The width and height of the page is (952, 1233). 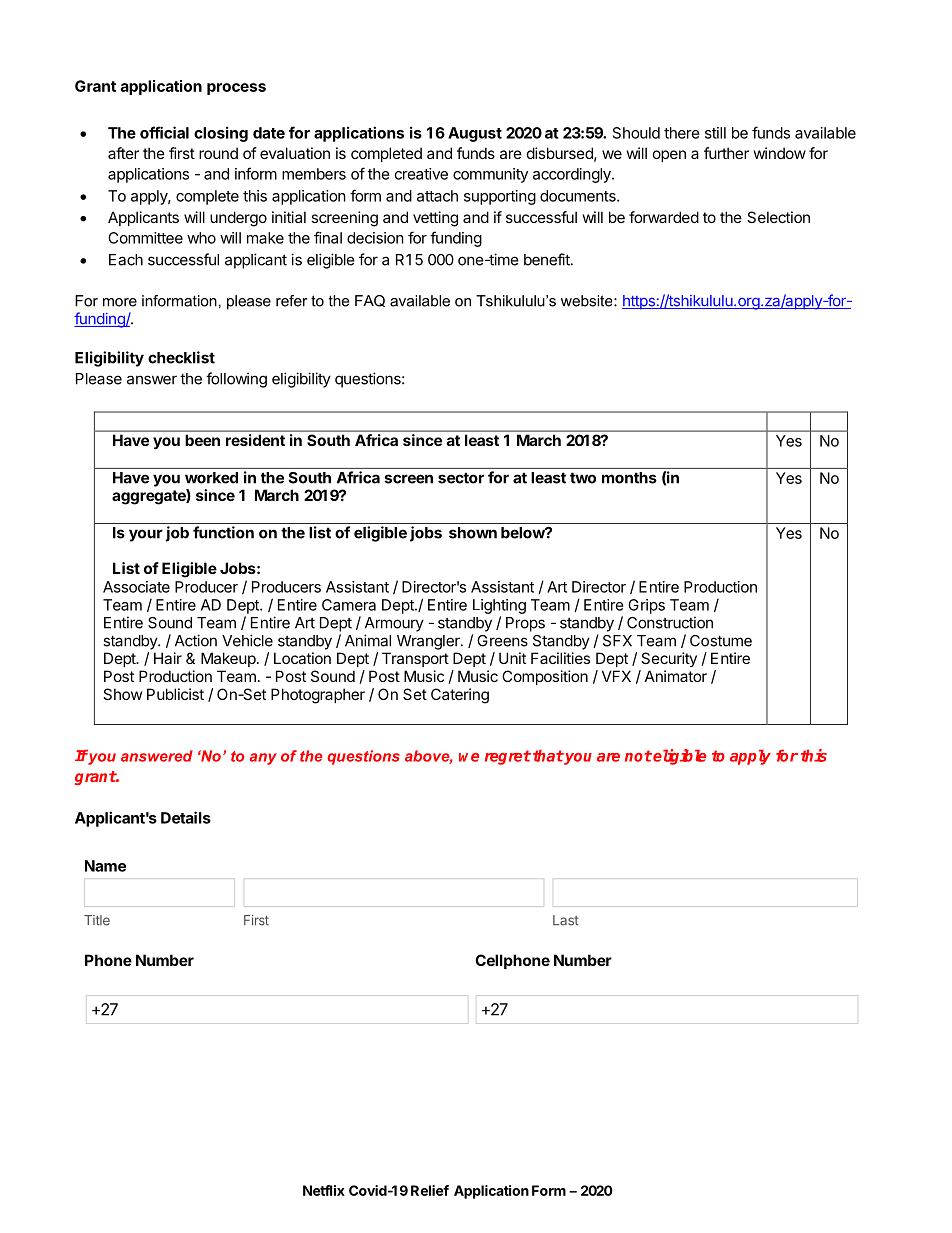 I want to click on official, so click(x=164, y=132).
